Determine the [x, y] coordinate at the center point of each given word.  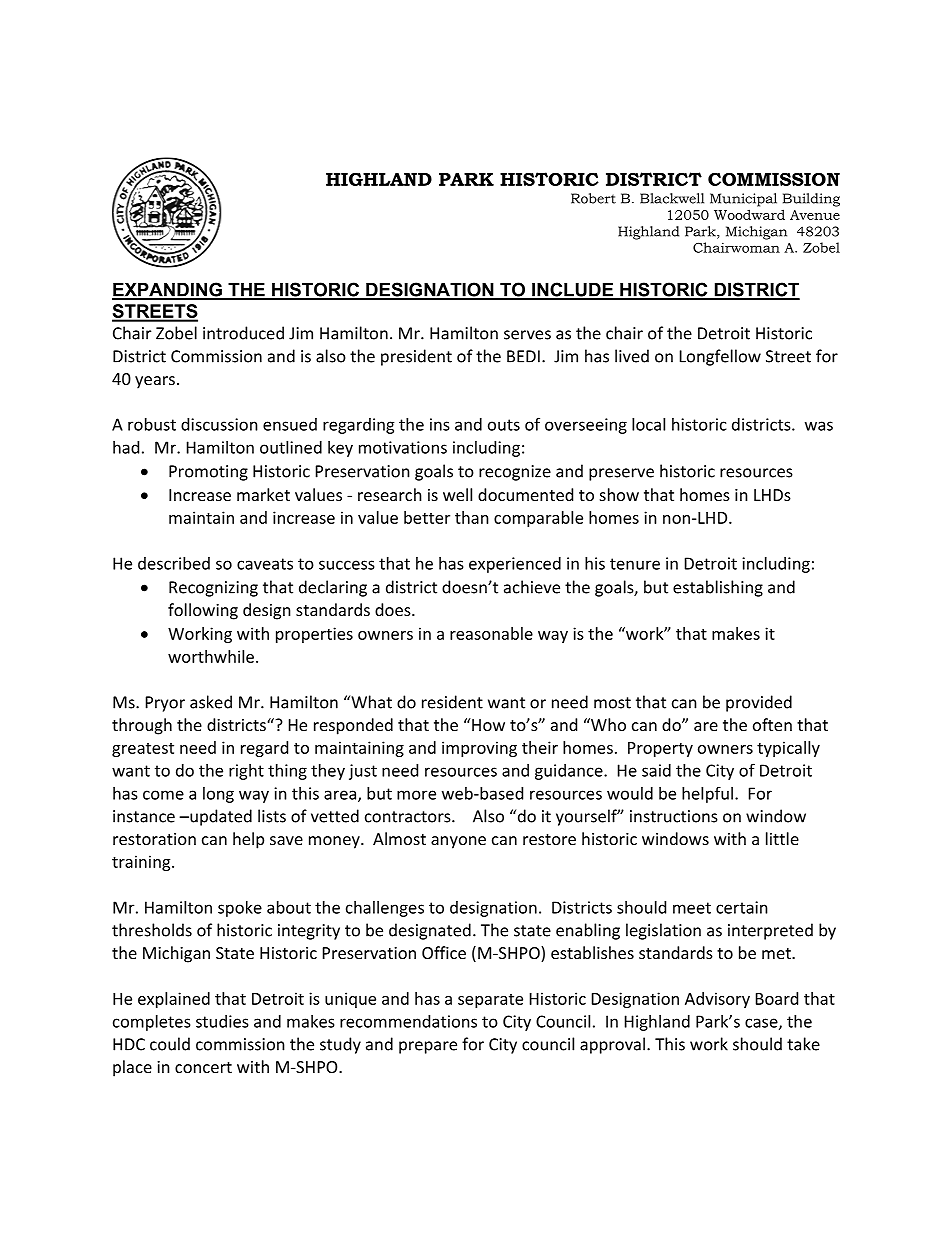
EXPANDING [168, 290]
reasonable [491, 633]
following [203, 611]
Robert [593, 198]
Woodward [749, 214]
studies [222, 1021]
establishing [718, 588]
